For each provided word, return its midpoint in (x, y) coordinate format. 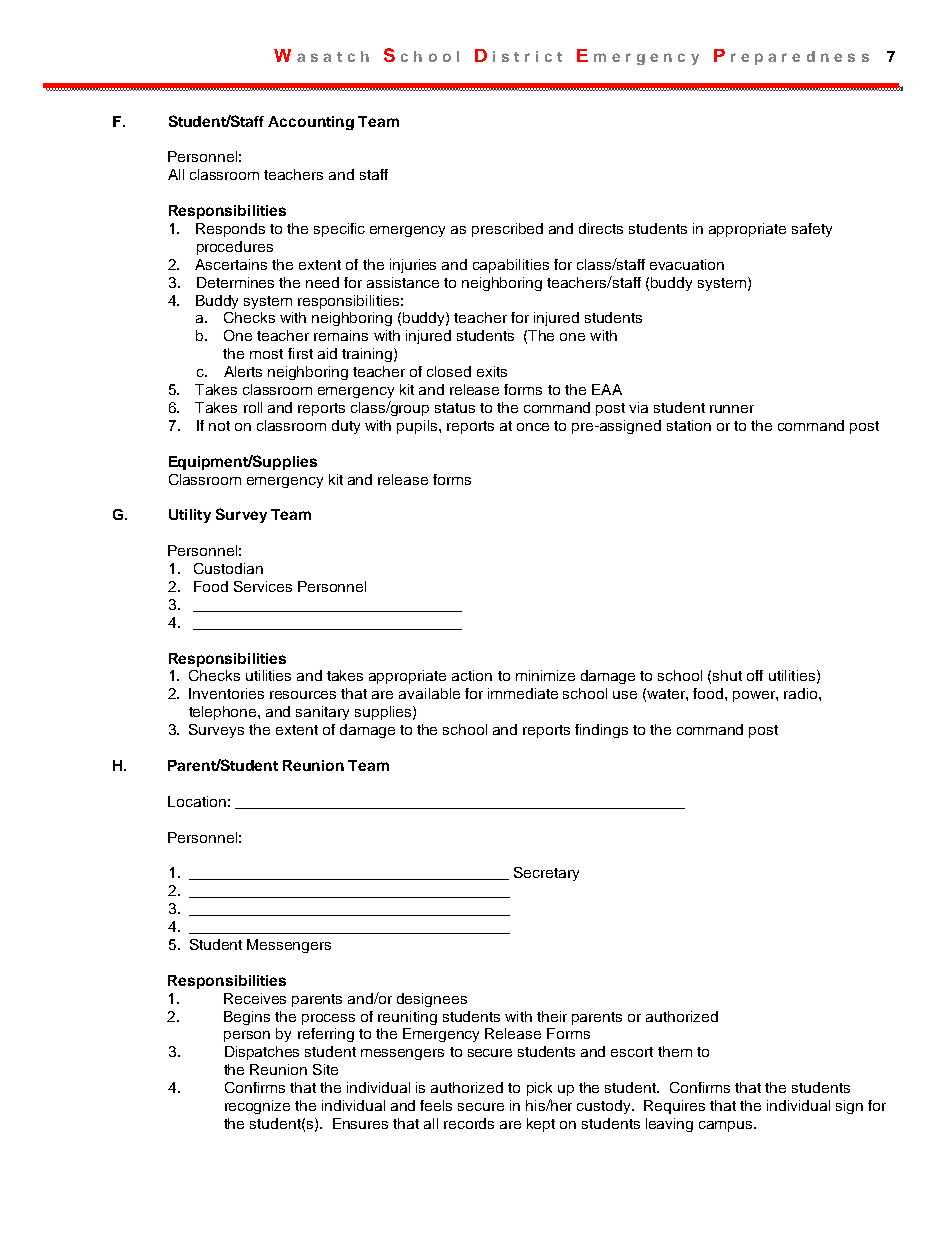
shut (727, 675)
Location (197, 801)
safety (812, 230)
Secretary (546, 874)
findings (601, 731)
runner (732, 409)
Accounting (311, 123)
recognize (257, 1107)
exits (492, 371)
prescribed (507, 230)
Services (263, 586)
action (472, 675)
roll (253, 407)
